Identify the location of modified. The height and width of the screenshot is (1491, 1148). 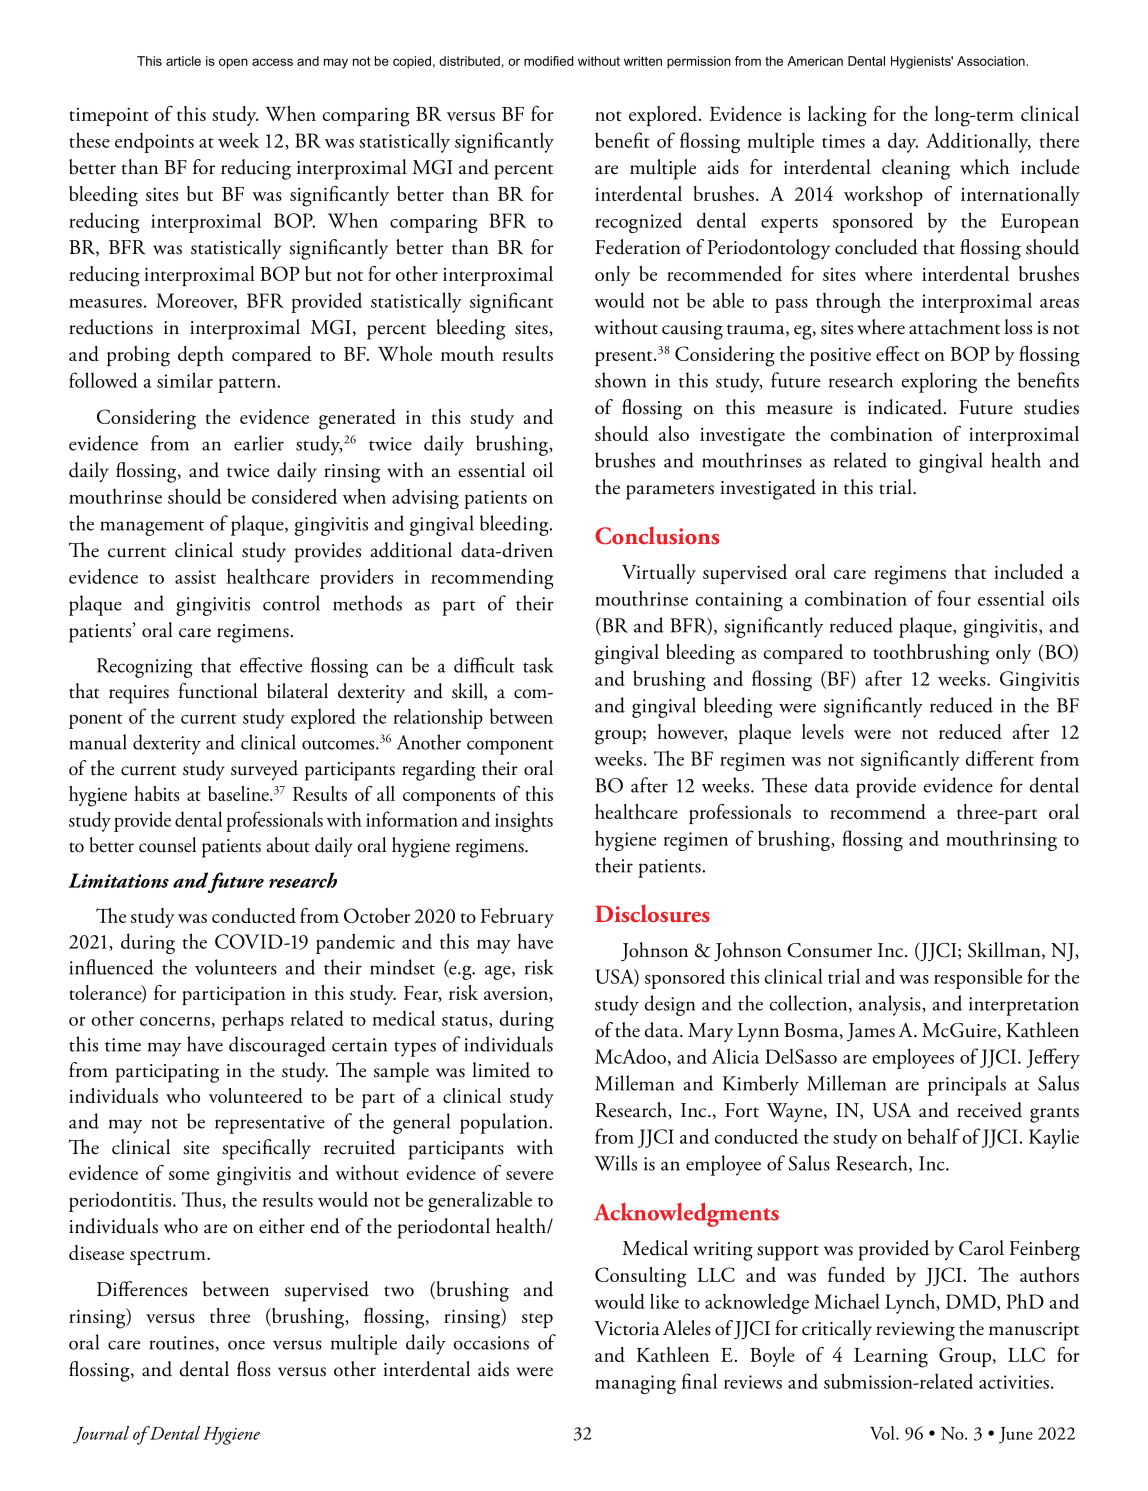
(549, 61).
